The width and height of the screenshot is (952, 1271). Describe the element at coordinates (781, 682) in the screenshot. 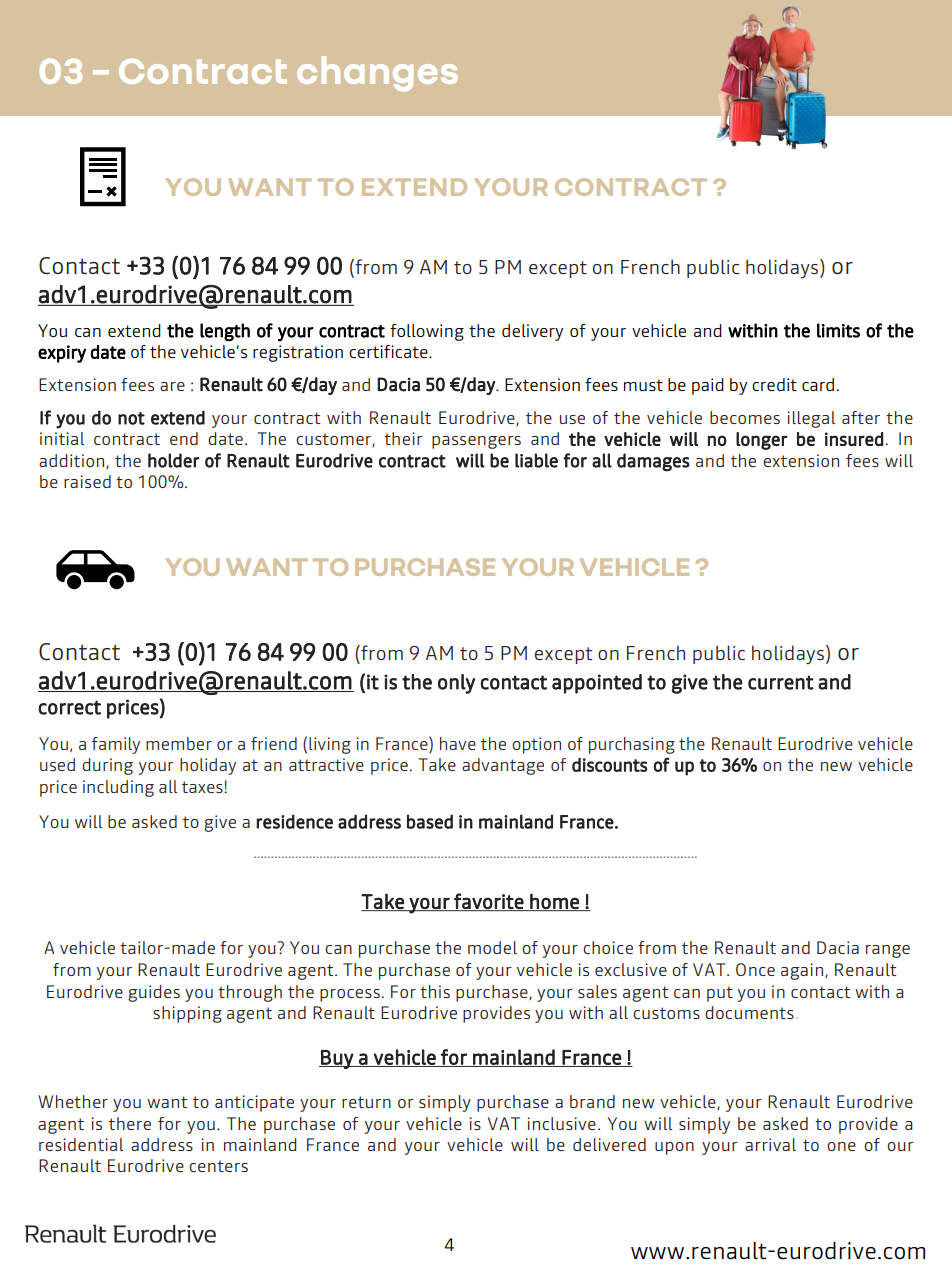

I see `current` at that location.
